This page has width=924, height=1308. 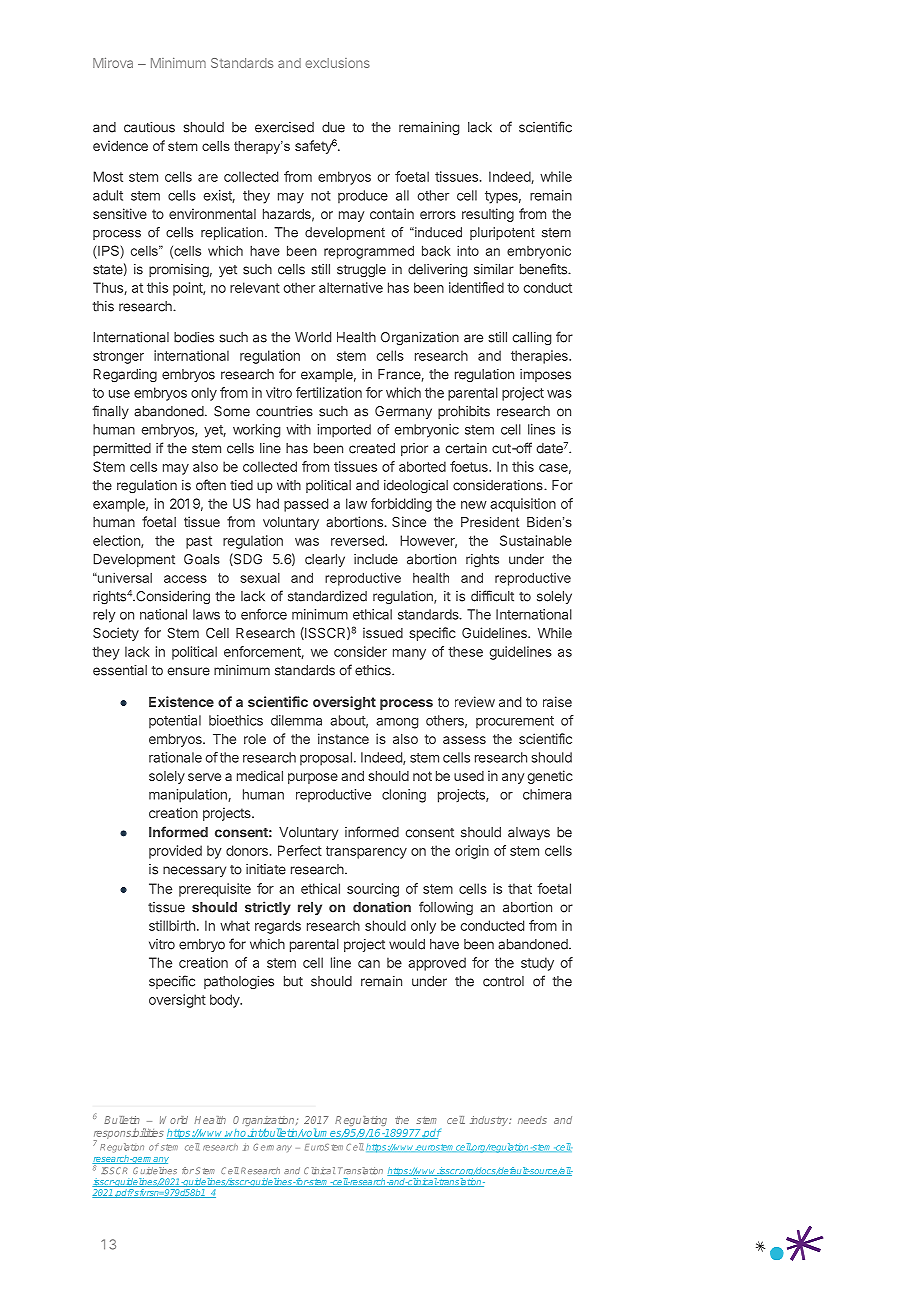 What do you see at coordinates (149, 127) in the page?
I see `cautious` at bounding box center [149, 127].
